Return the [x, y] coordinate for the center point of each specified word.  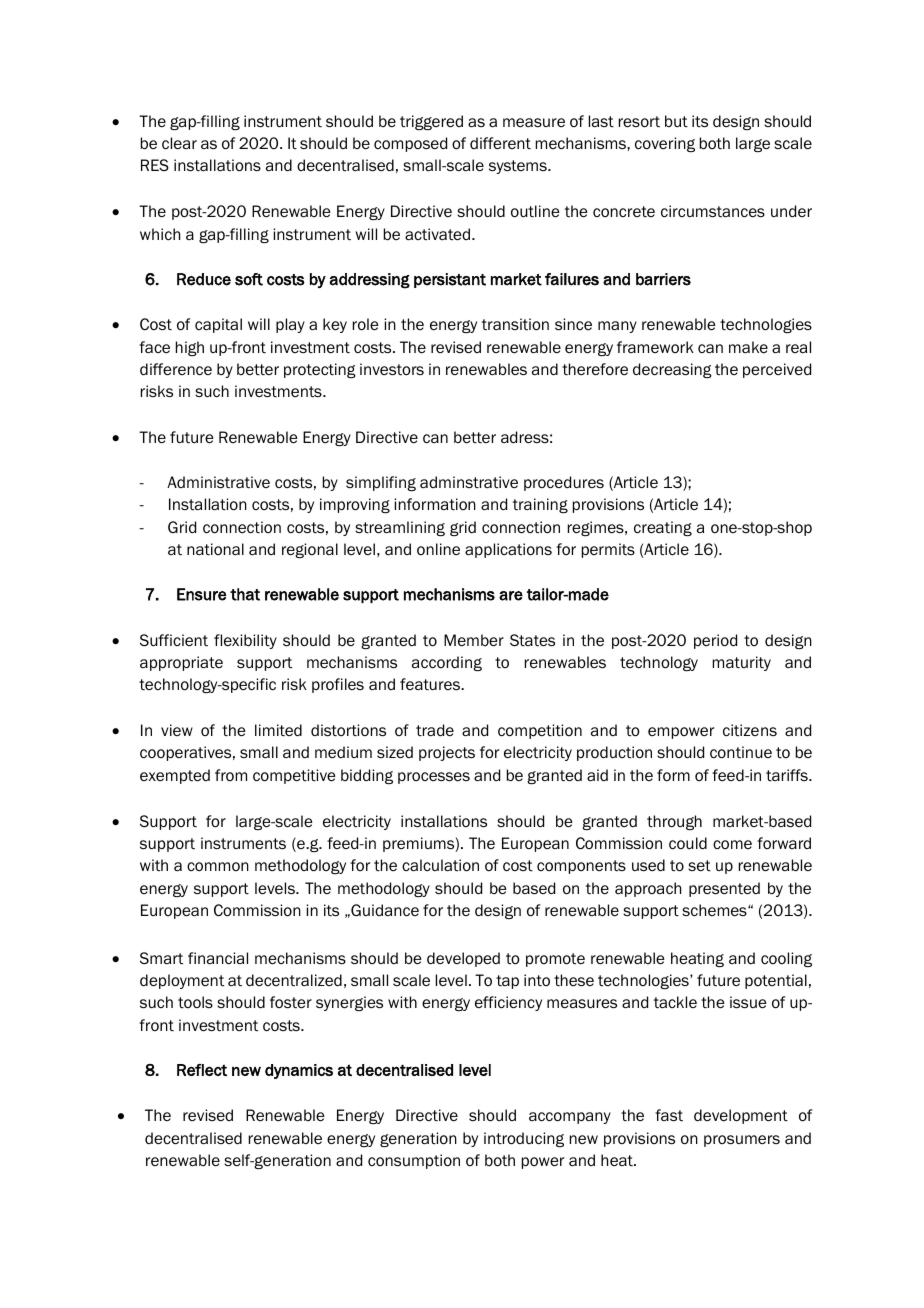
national [215, 549]
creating [663, 528]
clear [179, 143]
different [500, 143]
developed [463, 959]
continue [741, 752]
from [231, 775]
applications [508, 550]
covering [665, 144]
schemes [715, 910]
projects [447, 753]
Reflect [202, 1070]
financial [218, 958]
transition [515, 324]
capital [218, 325]
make [748, 347]
